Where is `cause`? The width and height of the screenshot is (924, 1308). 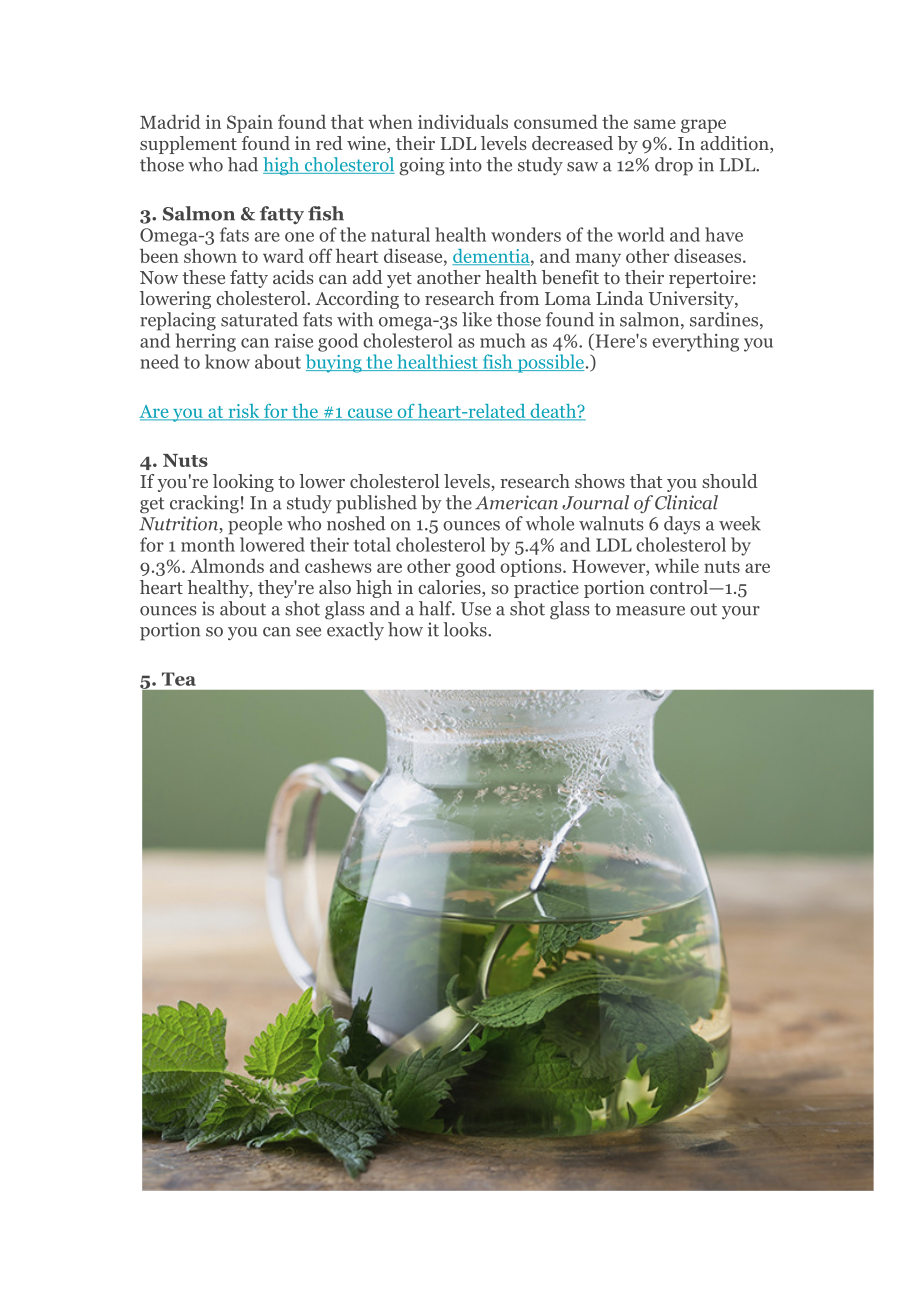 cause is located at coordinates (370, 414).
